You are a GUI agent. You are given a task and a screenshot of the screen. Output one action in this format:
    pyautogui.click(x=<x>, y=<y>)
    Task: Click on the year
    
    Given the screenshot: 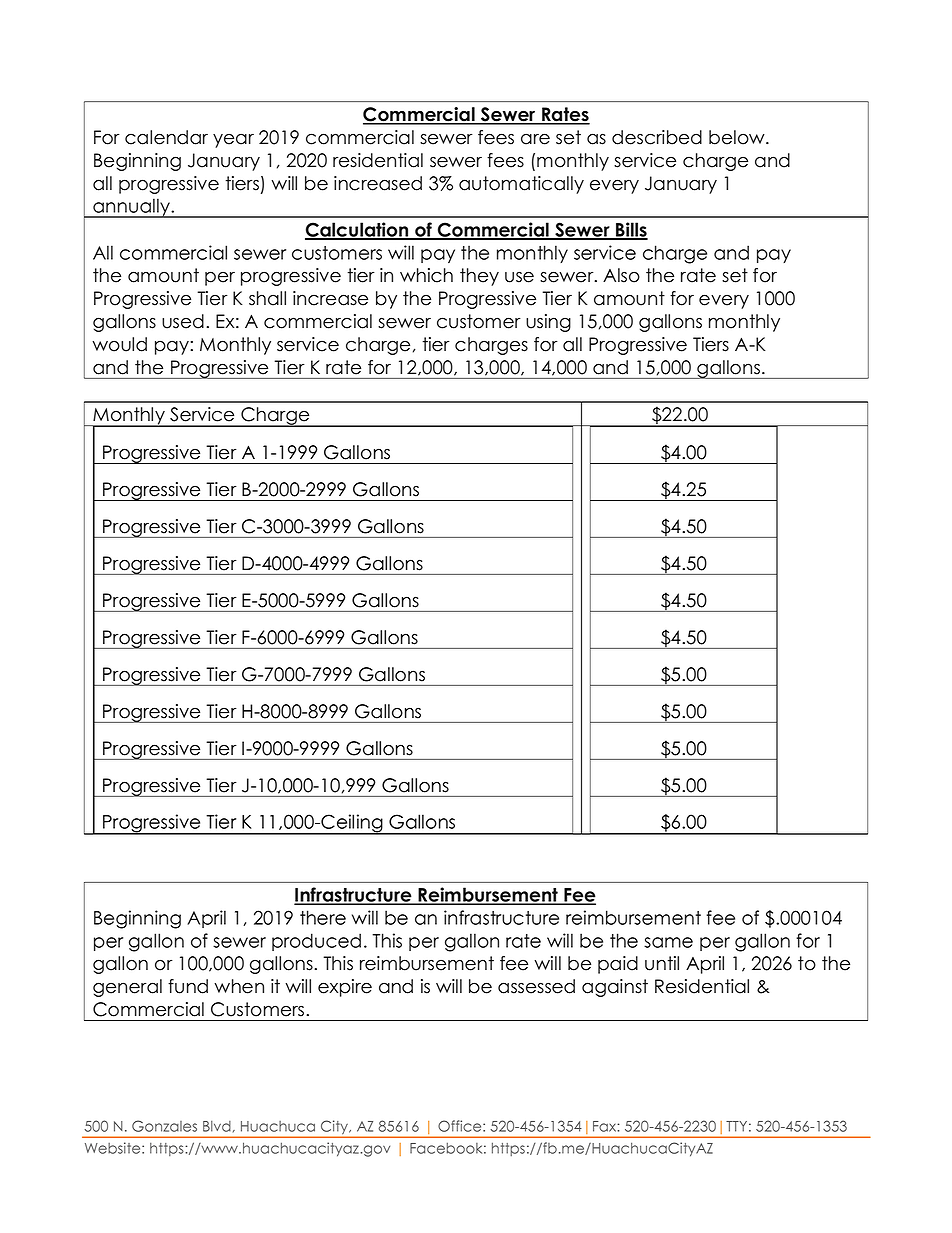 What is the action you would take?
    pyautogui.click(x=233, y=140)
